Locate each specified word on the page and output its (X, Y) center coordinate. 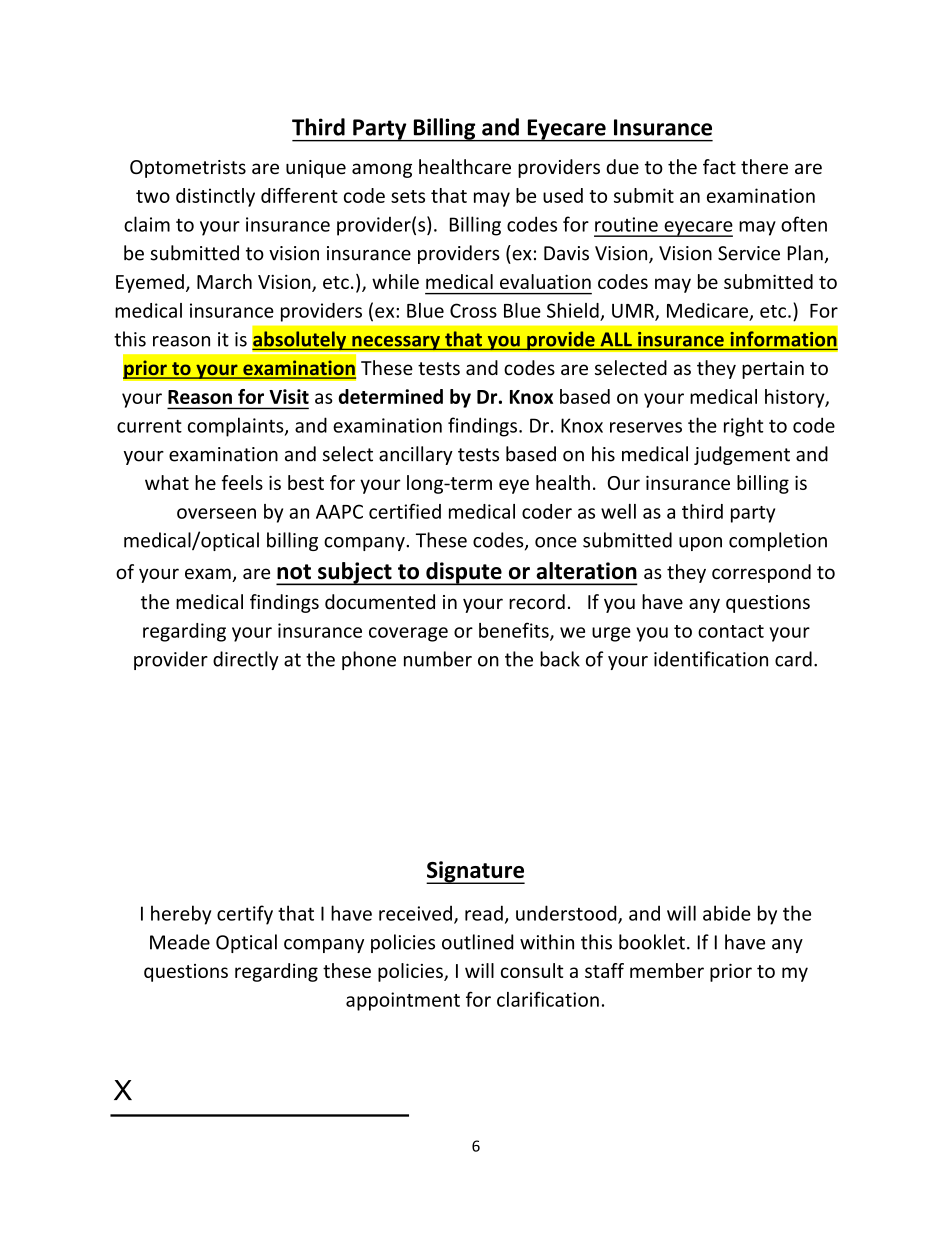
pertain (773, 370)
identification (711, 659)
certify (245, 915)
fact (719, 166)
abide (727, 913)
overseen (216, 513)
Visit (289, 396)
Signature (475, 872)
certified (405, 511)
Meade (180, 942)
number (438, 659)
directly (246, 660)
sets (408, 196)
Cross (473, 310)
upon (700, 544)
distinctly (215, 197)
